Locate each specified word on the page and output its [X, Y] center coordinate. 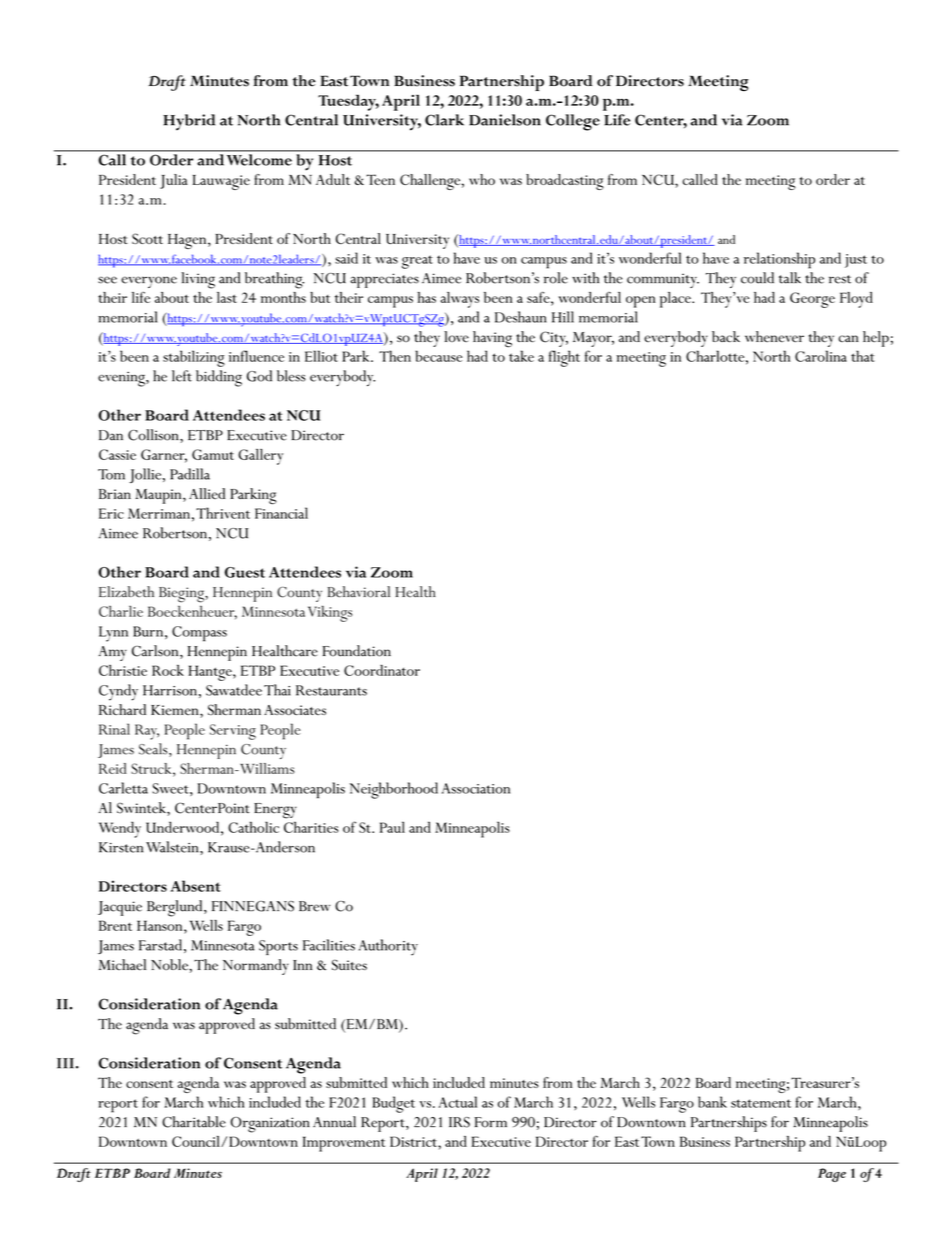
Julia [174, 181]
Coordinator [382, 670]
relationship [779, 260]
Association [476, 788]
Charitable [194, 1122]
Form [491, 1122]
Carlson [156, 652]
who [482, 179]
